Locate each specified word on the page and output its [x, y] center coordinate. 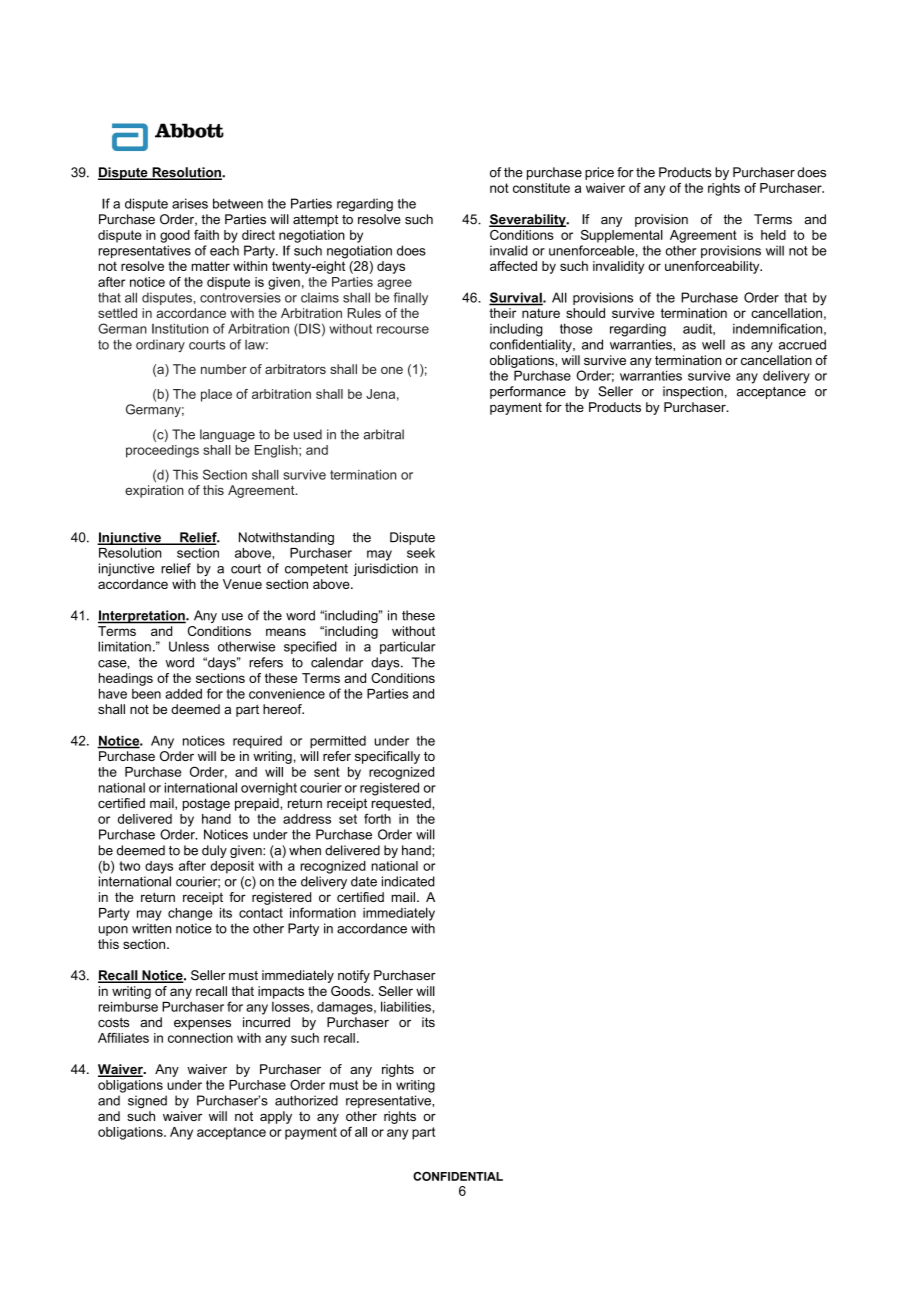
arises [190, 203]
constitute [541, 188]
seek [421, 553]
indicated [408, 881]
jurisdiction [385, 569]
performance [528, 392]
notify [354, 976]
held [773, 235]
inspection [693, 392]
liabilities [406, 1006]
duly [214, 851]
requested [402, 804]
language [227, 435]
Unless [189, 646]
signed [147, 1101]
